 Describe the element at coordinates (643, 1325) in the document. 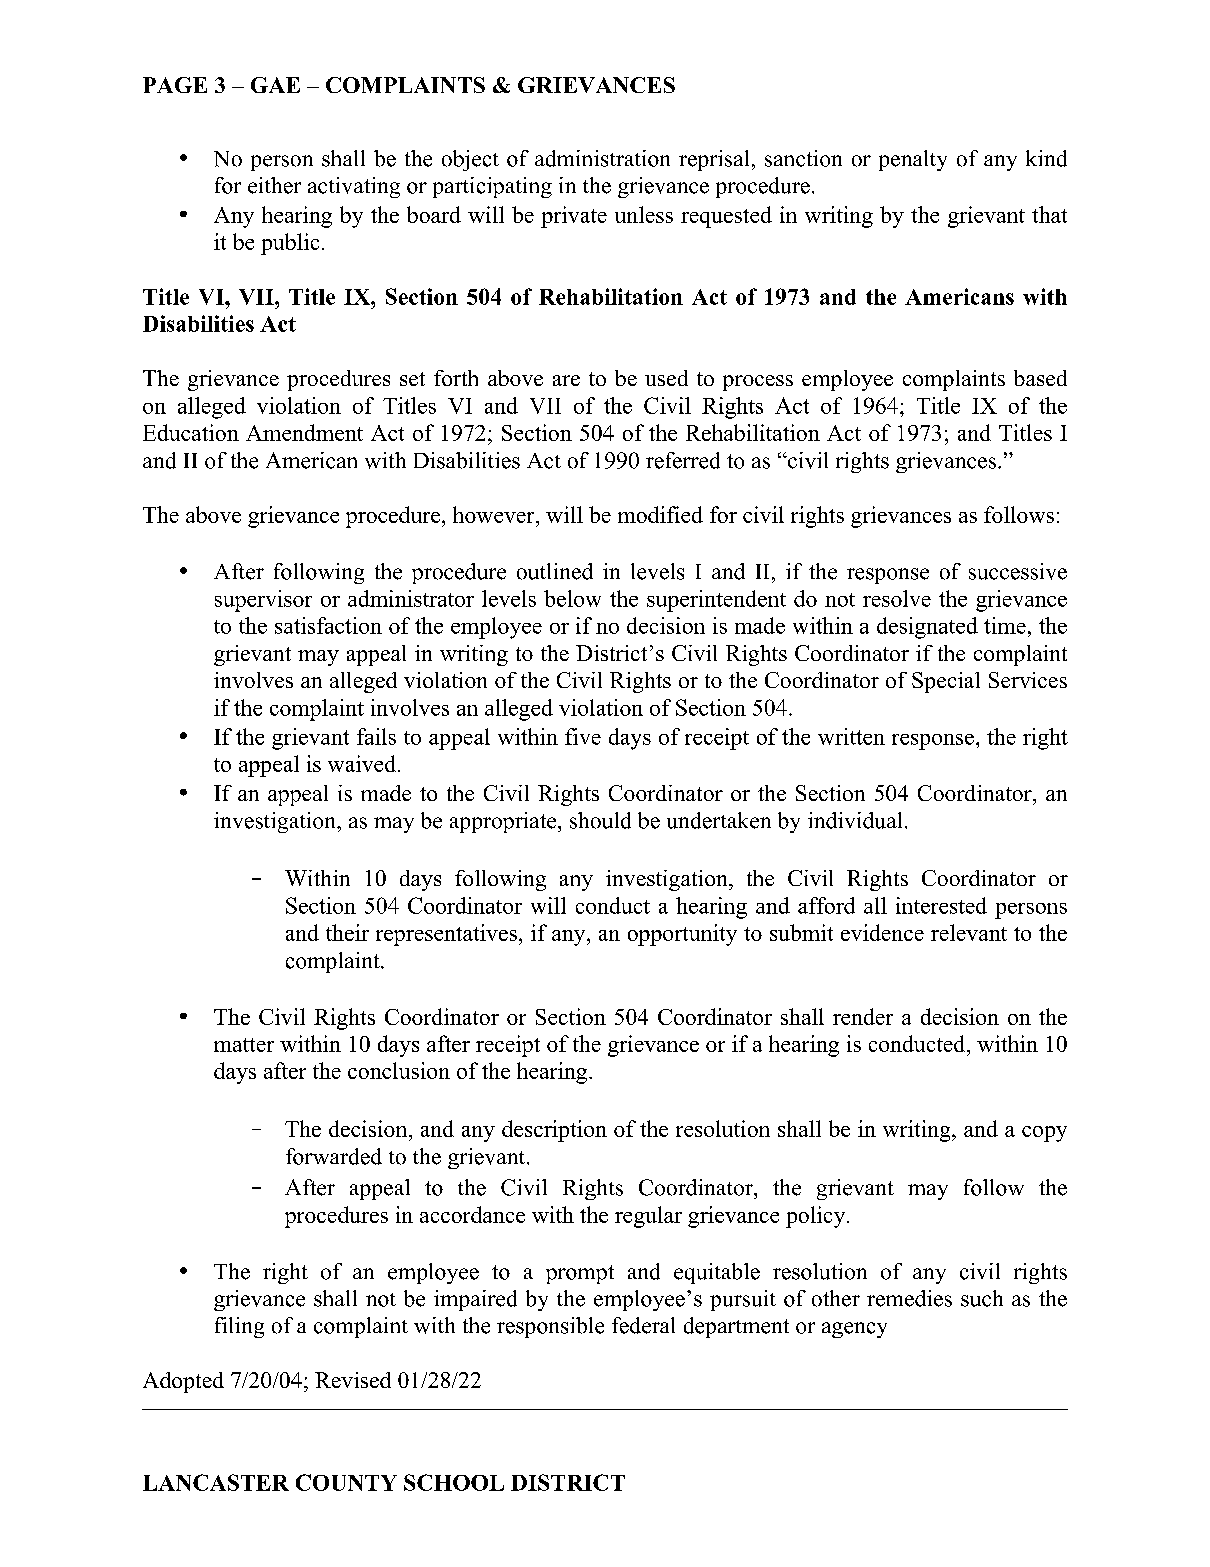

I see `federal` at that location.
